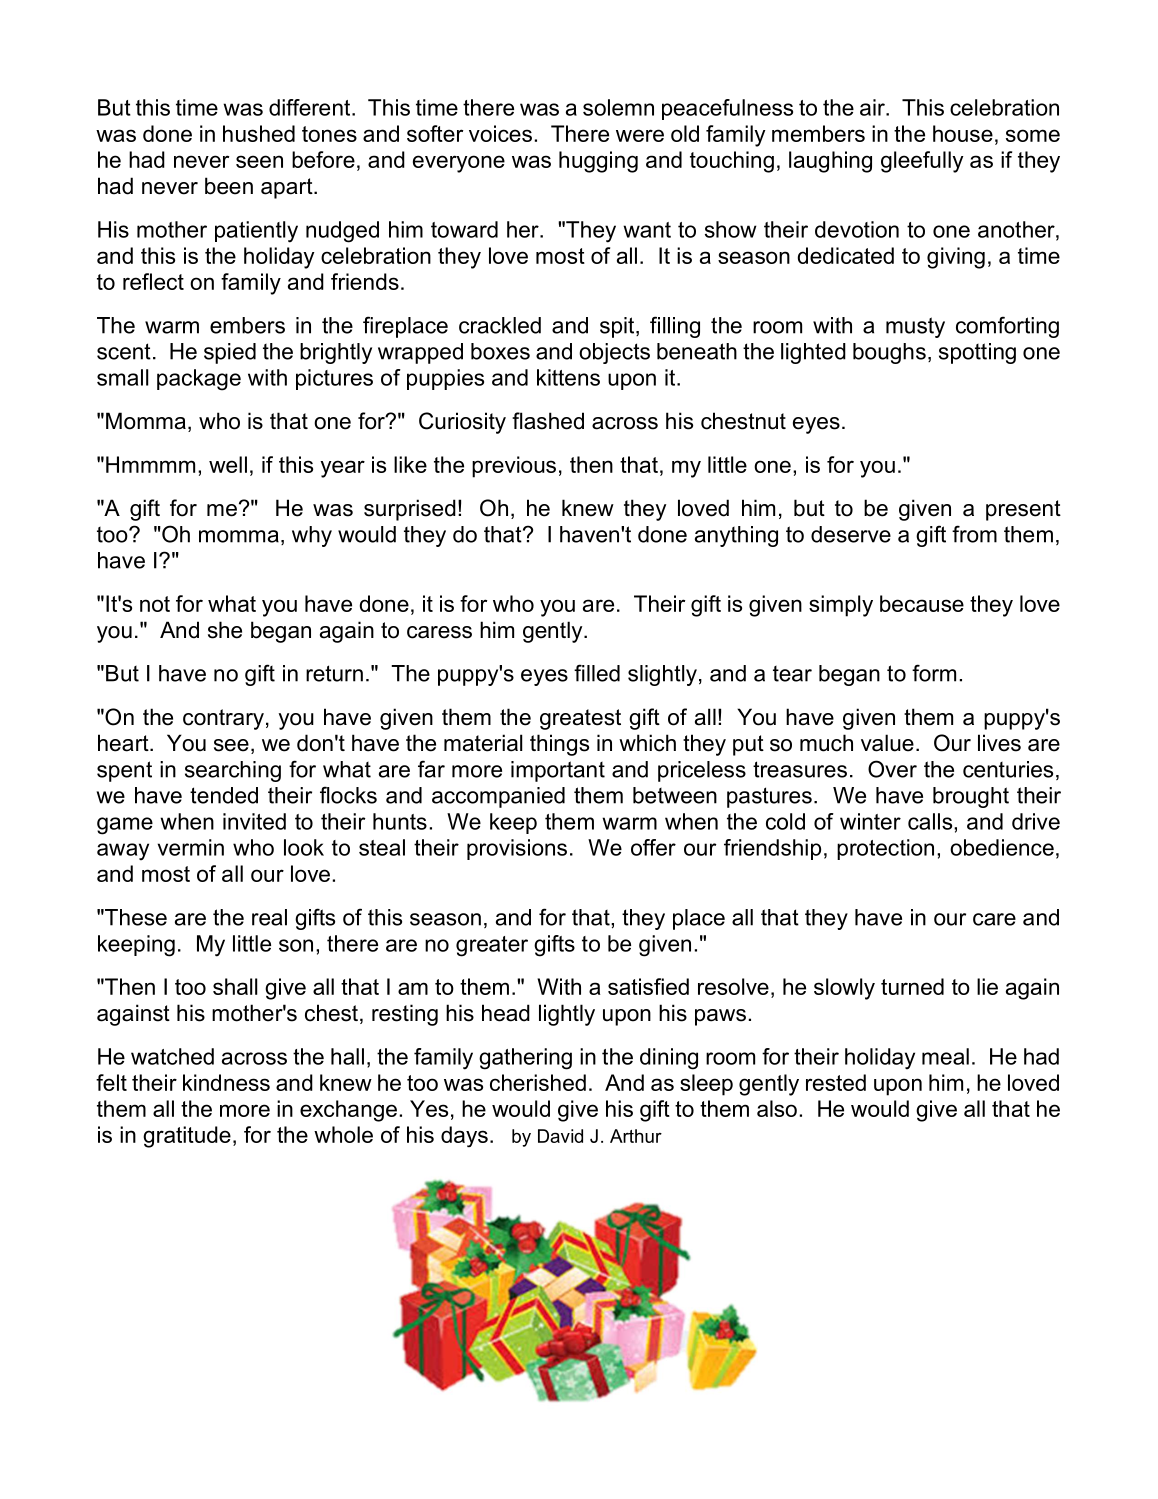 The image size is (1158, 1499). Describe the element at coordinates (963, 133) in the screenshot. I see `house` at that location.
